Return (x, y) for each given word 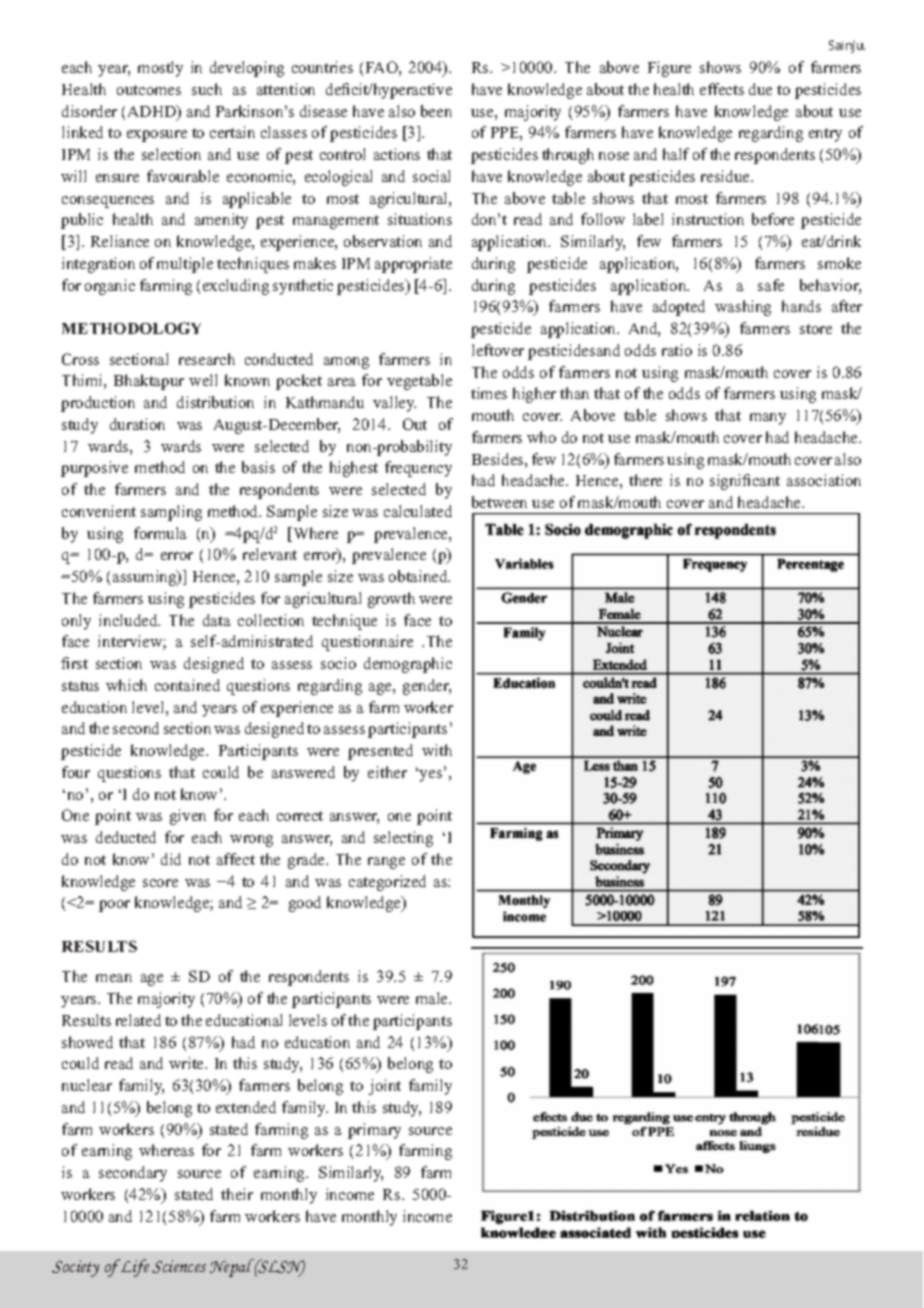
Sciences (179, 1266)
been (436, 111)
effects (722, 89)
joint (385, 1087)
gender (427, 687)
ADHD (153, 111)
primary (374, 1131)
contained (187, 685)
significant (745, 482)
